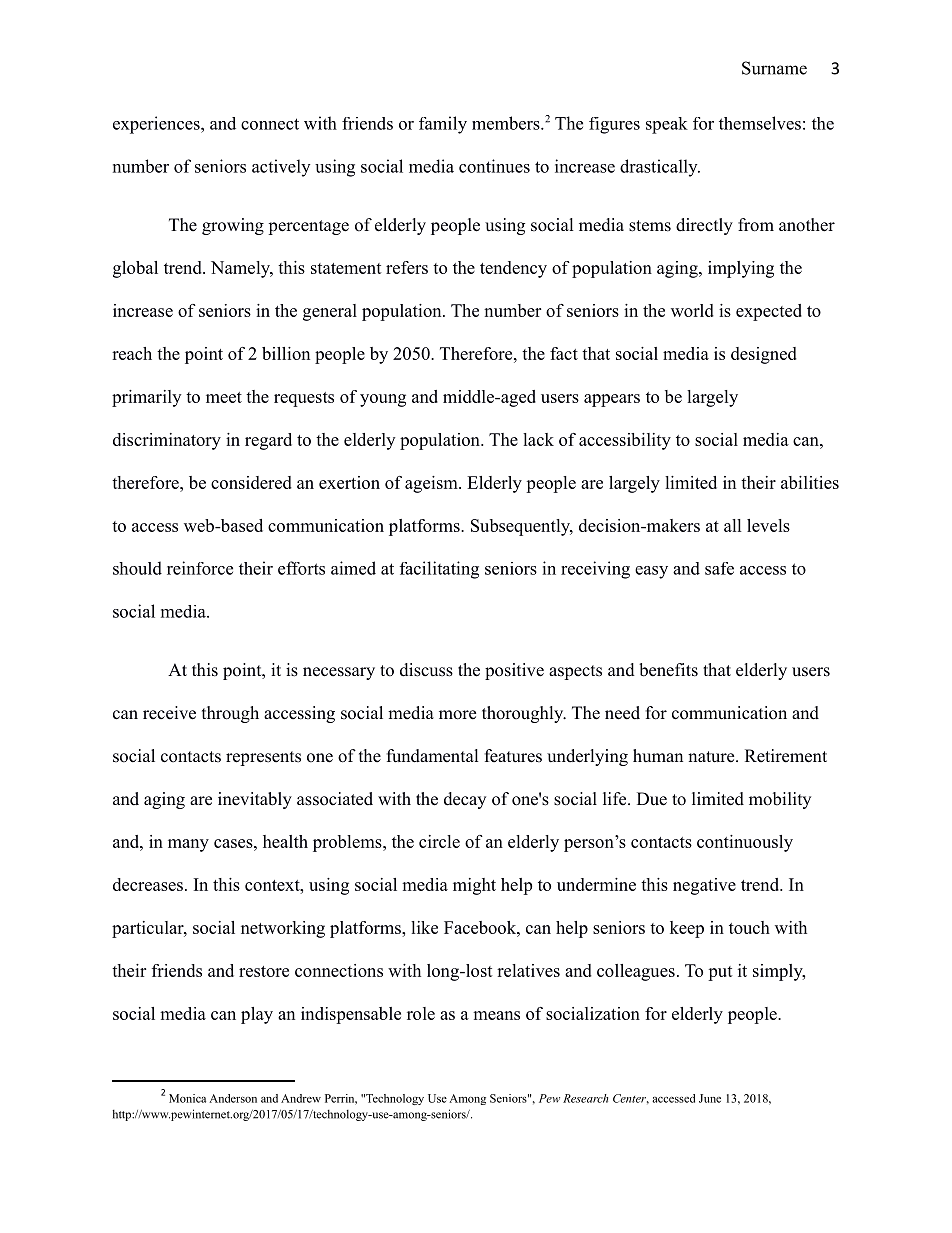  Describe the element at coordinates (443, 125) in the screenshot. I see `family` at that location.
